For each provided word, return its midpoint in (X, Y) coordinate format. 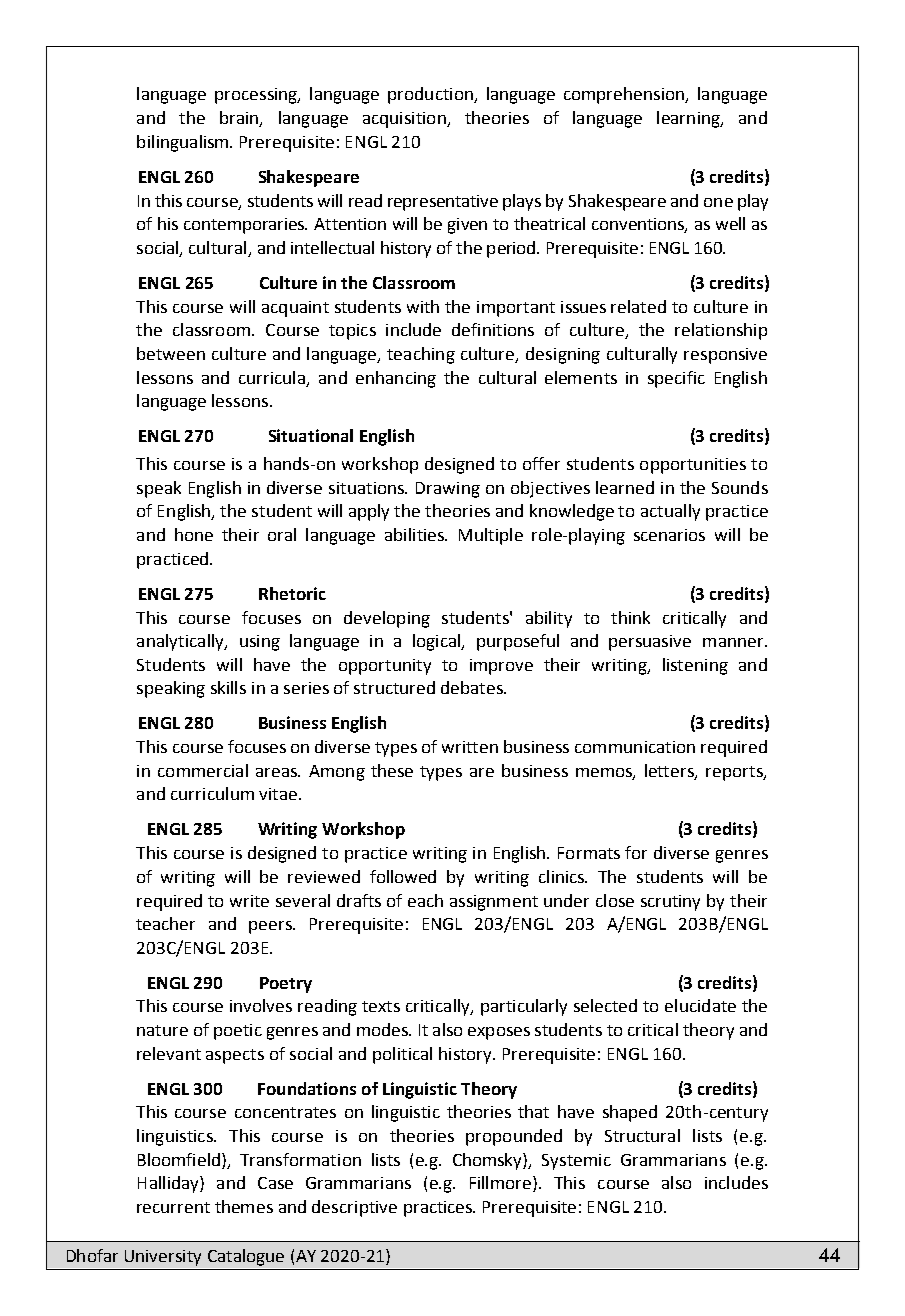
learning (689, 119)
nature (162, 1030)
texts (381, 1006)
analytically (181, 642)
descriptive (354, 1208)
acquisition (405, 120)
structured (394, 687)
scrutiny (670, 903)
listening (695, 666)
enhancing (396, 379)
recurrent (173, 1207)
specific (676, 379)
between (171, 353)
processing (257, 96)
